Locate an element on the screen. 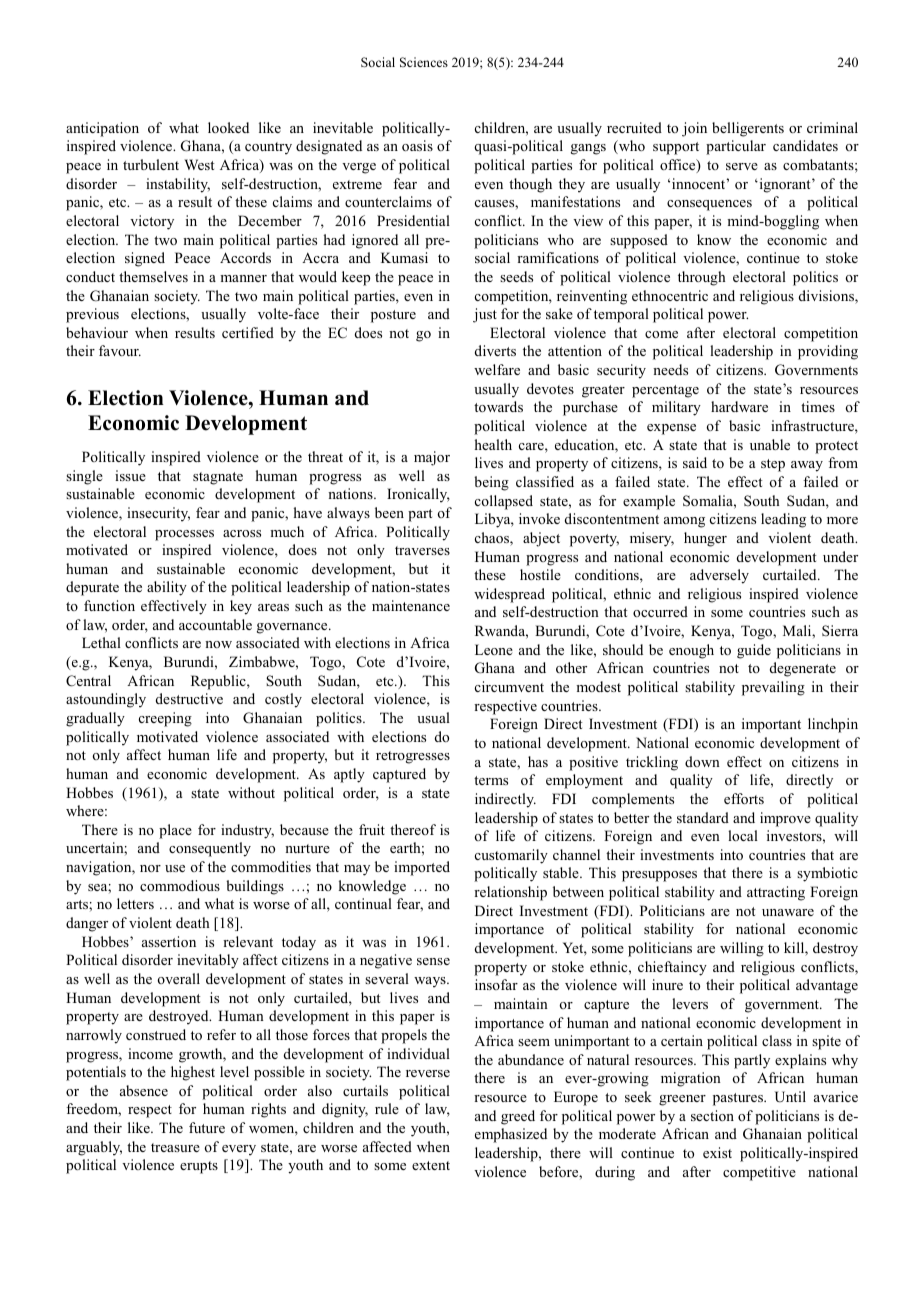 Image resolution: width=924 pixels, height=1308 pixels. favour is located at coordinates (120, 350).
